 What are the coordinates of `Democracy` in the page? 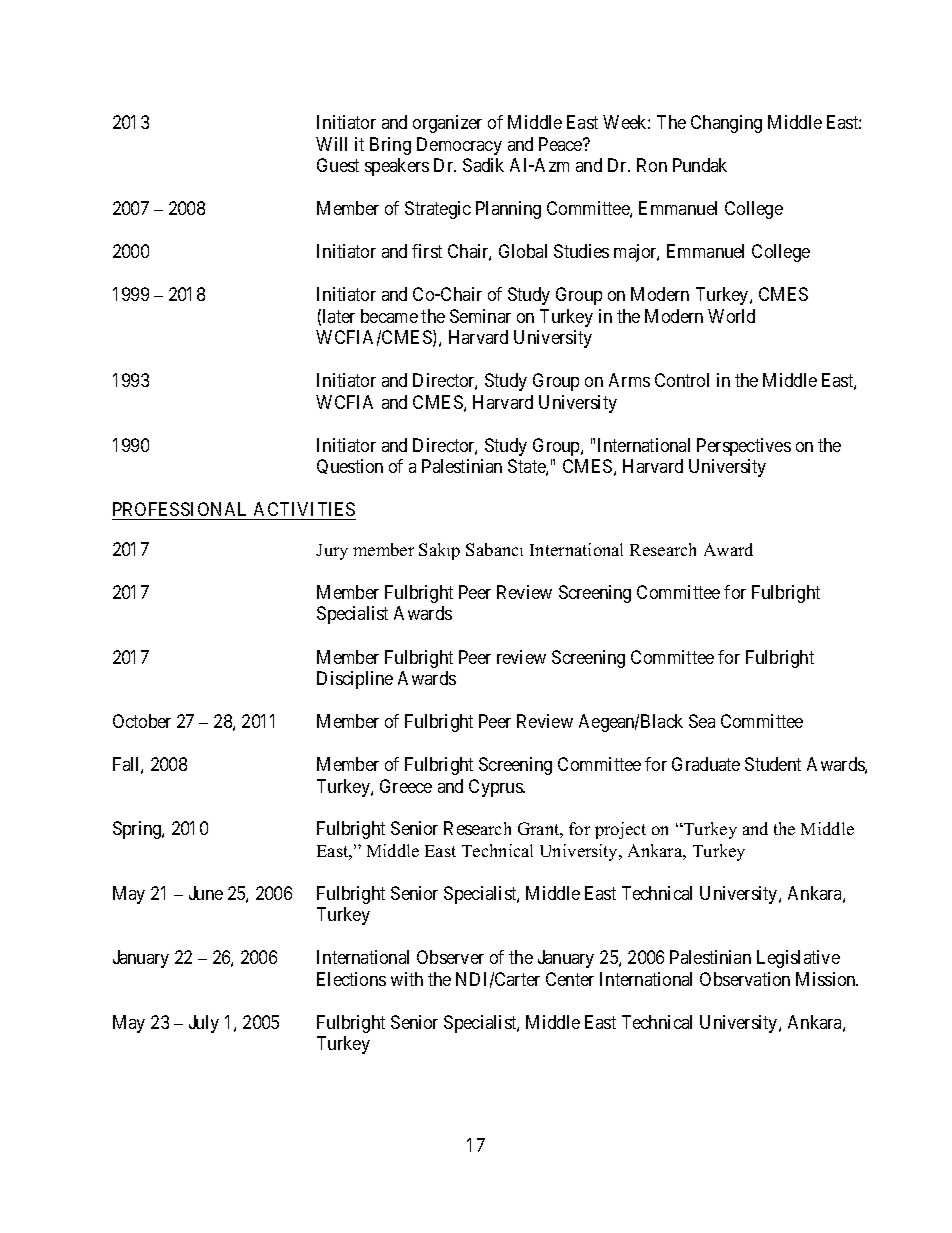 It's located at (459, 146).
